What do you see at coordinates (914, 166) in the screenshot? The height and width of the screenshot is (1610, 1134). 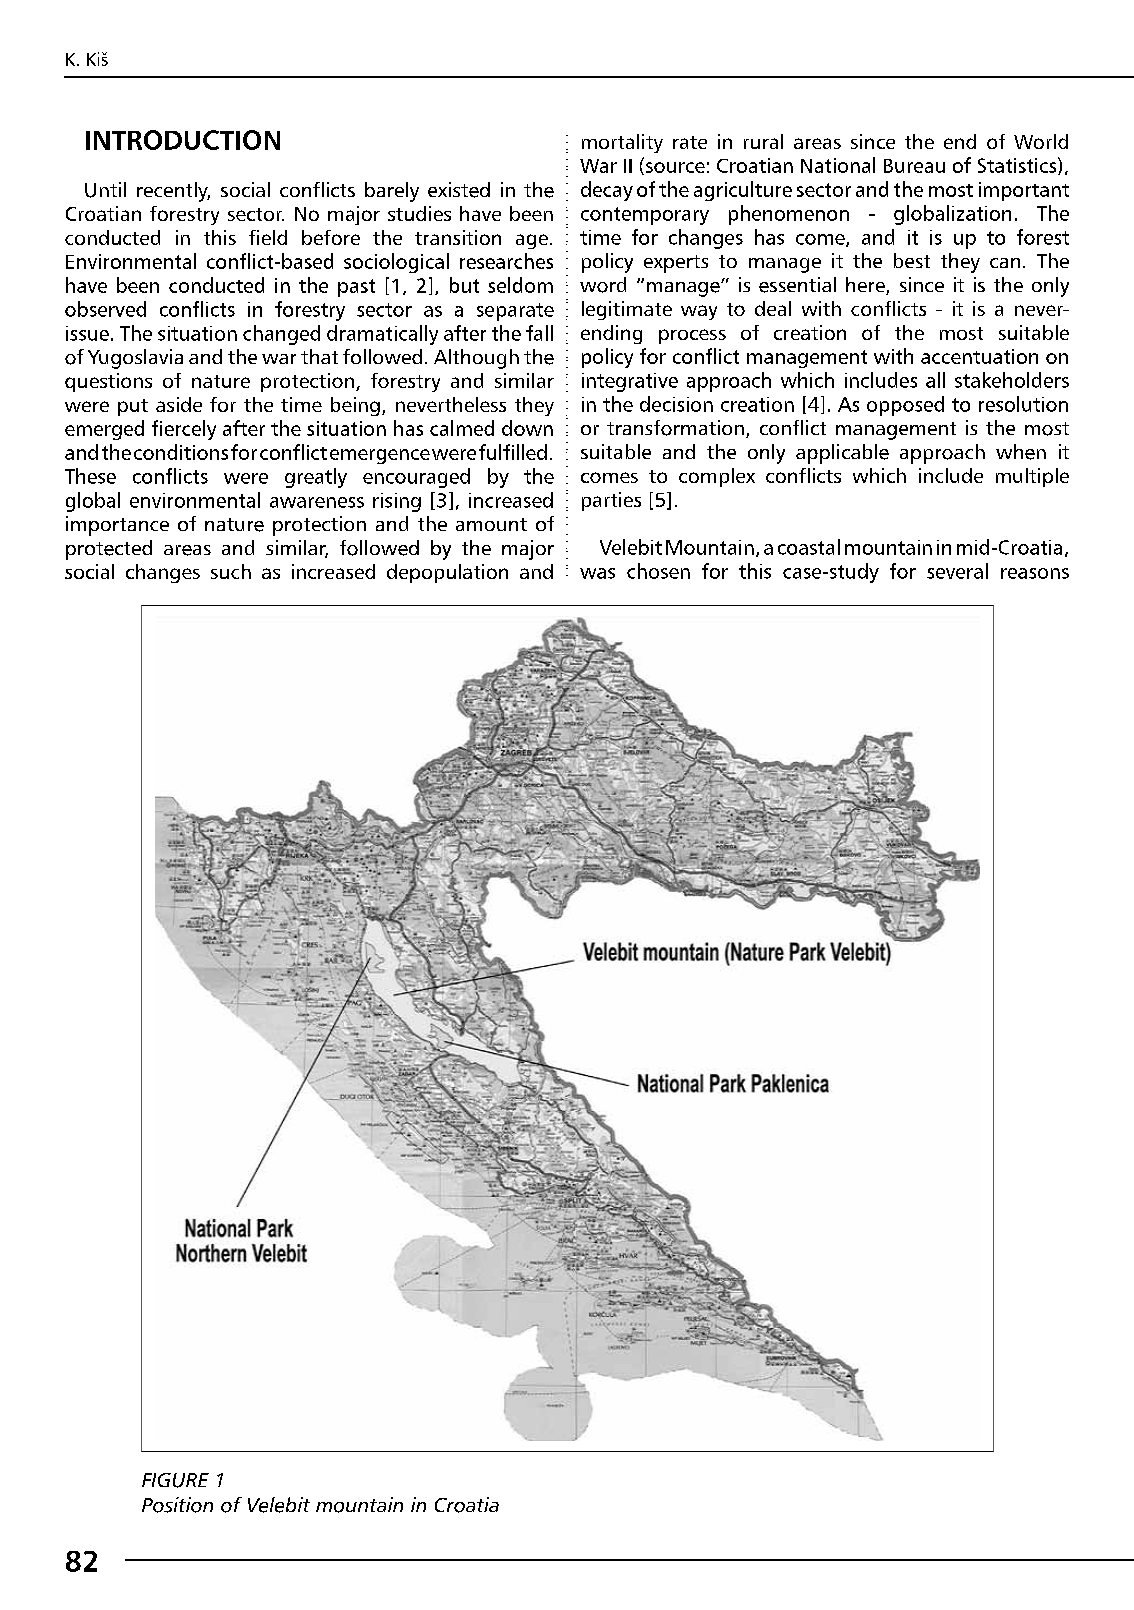 I see `Bureau` at bounding box center [914, 166].
